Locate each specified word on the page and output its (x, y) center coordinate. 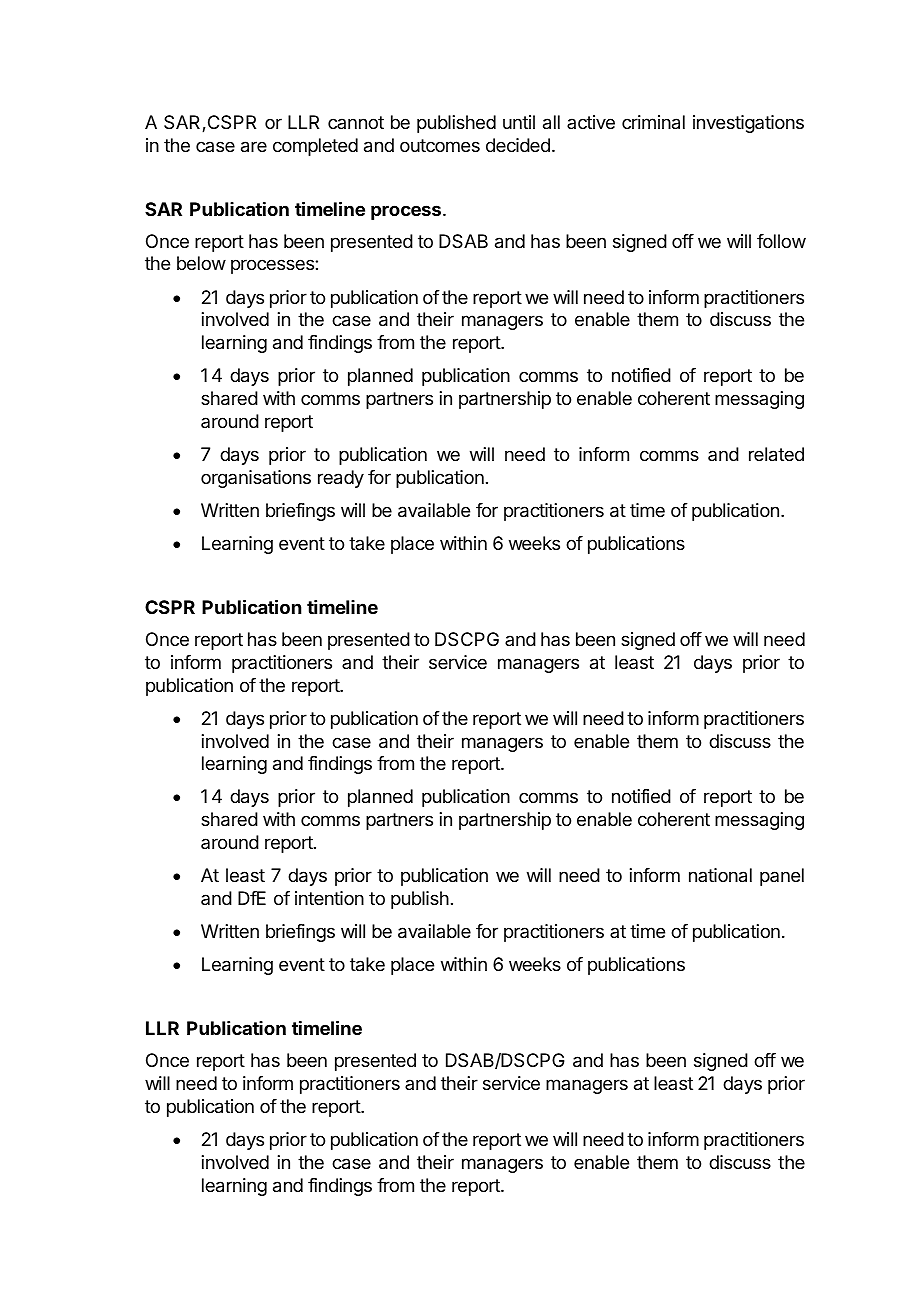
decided (518, 145)
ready (341, 479)
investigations (748, 124)
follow (781, 241)
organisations (256, 479)
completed (315, 147)
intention (329, 898)
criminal (653, 122)
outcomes (440, 145)
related (776, 454)
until (519, 122)
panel (782, 877)
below (201, 263)
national (720, 875)
